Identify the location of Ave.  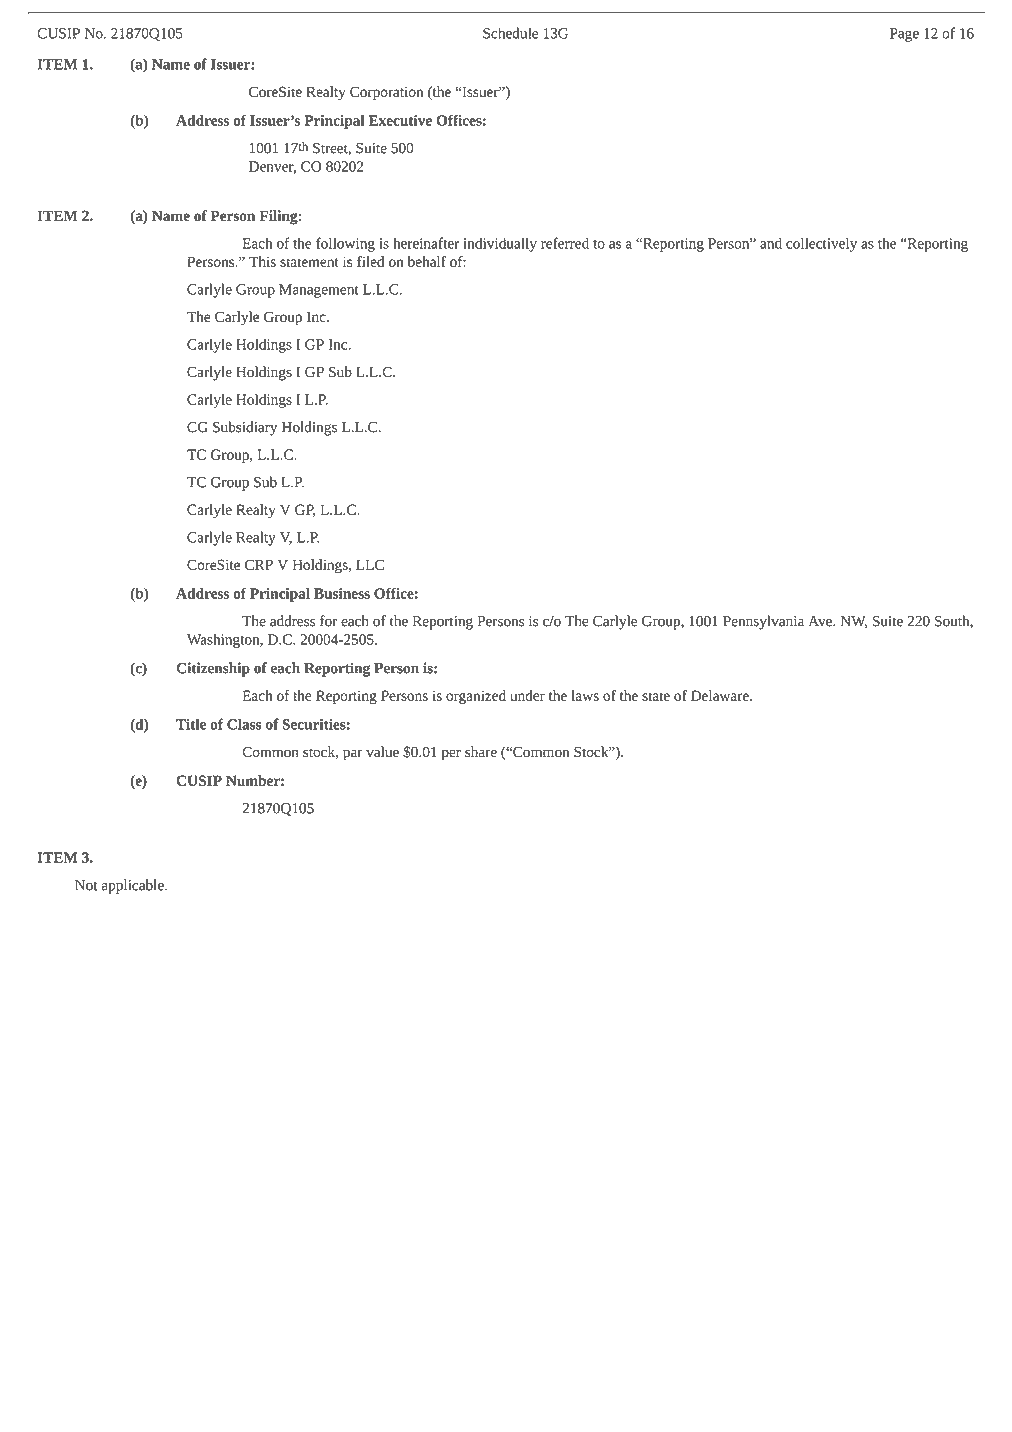
(821, 621).
